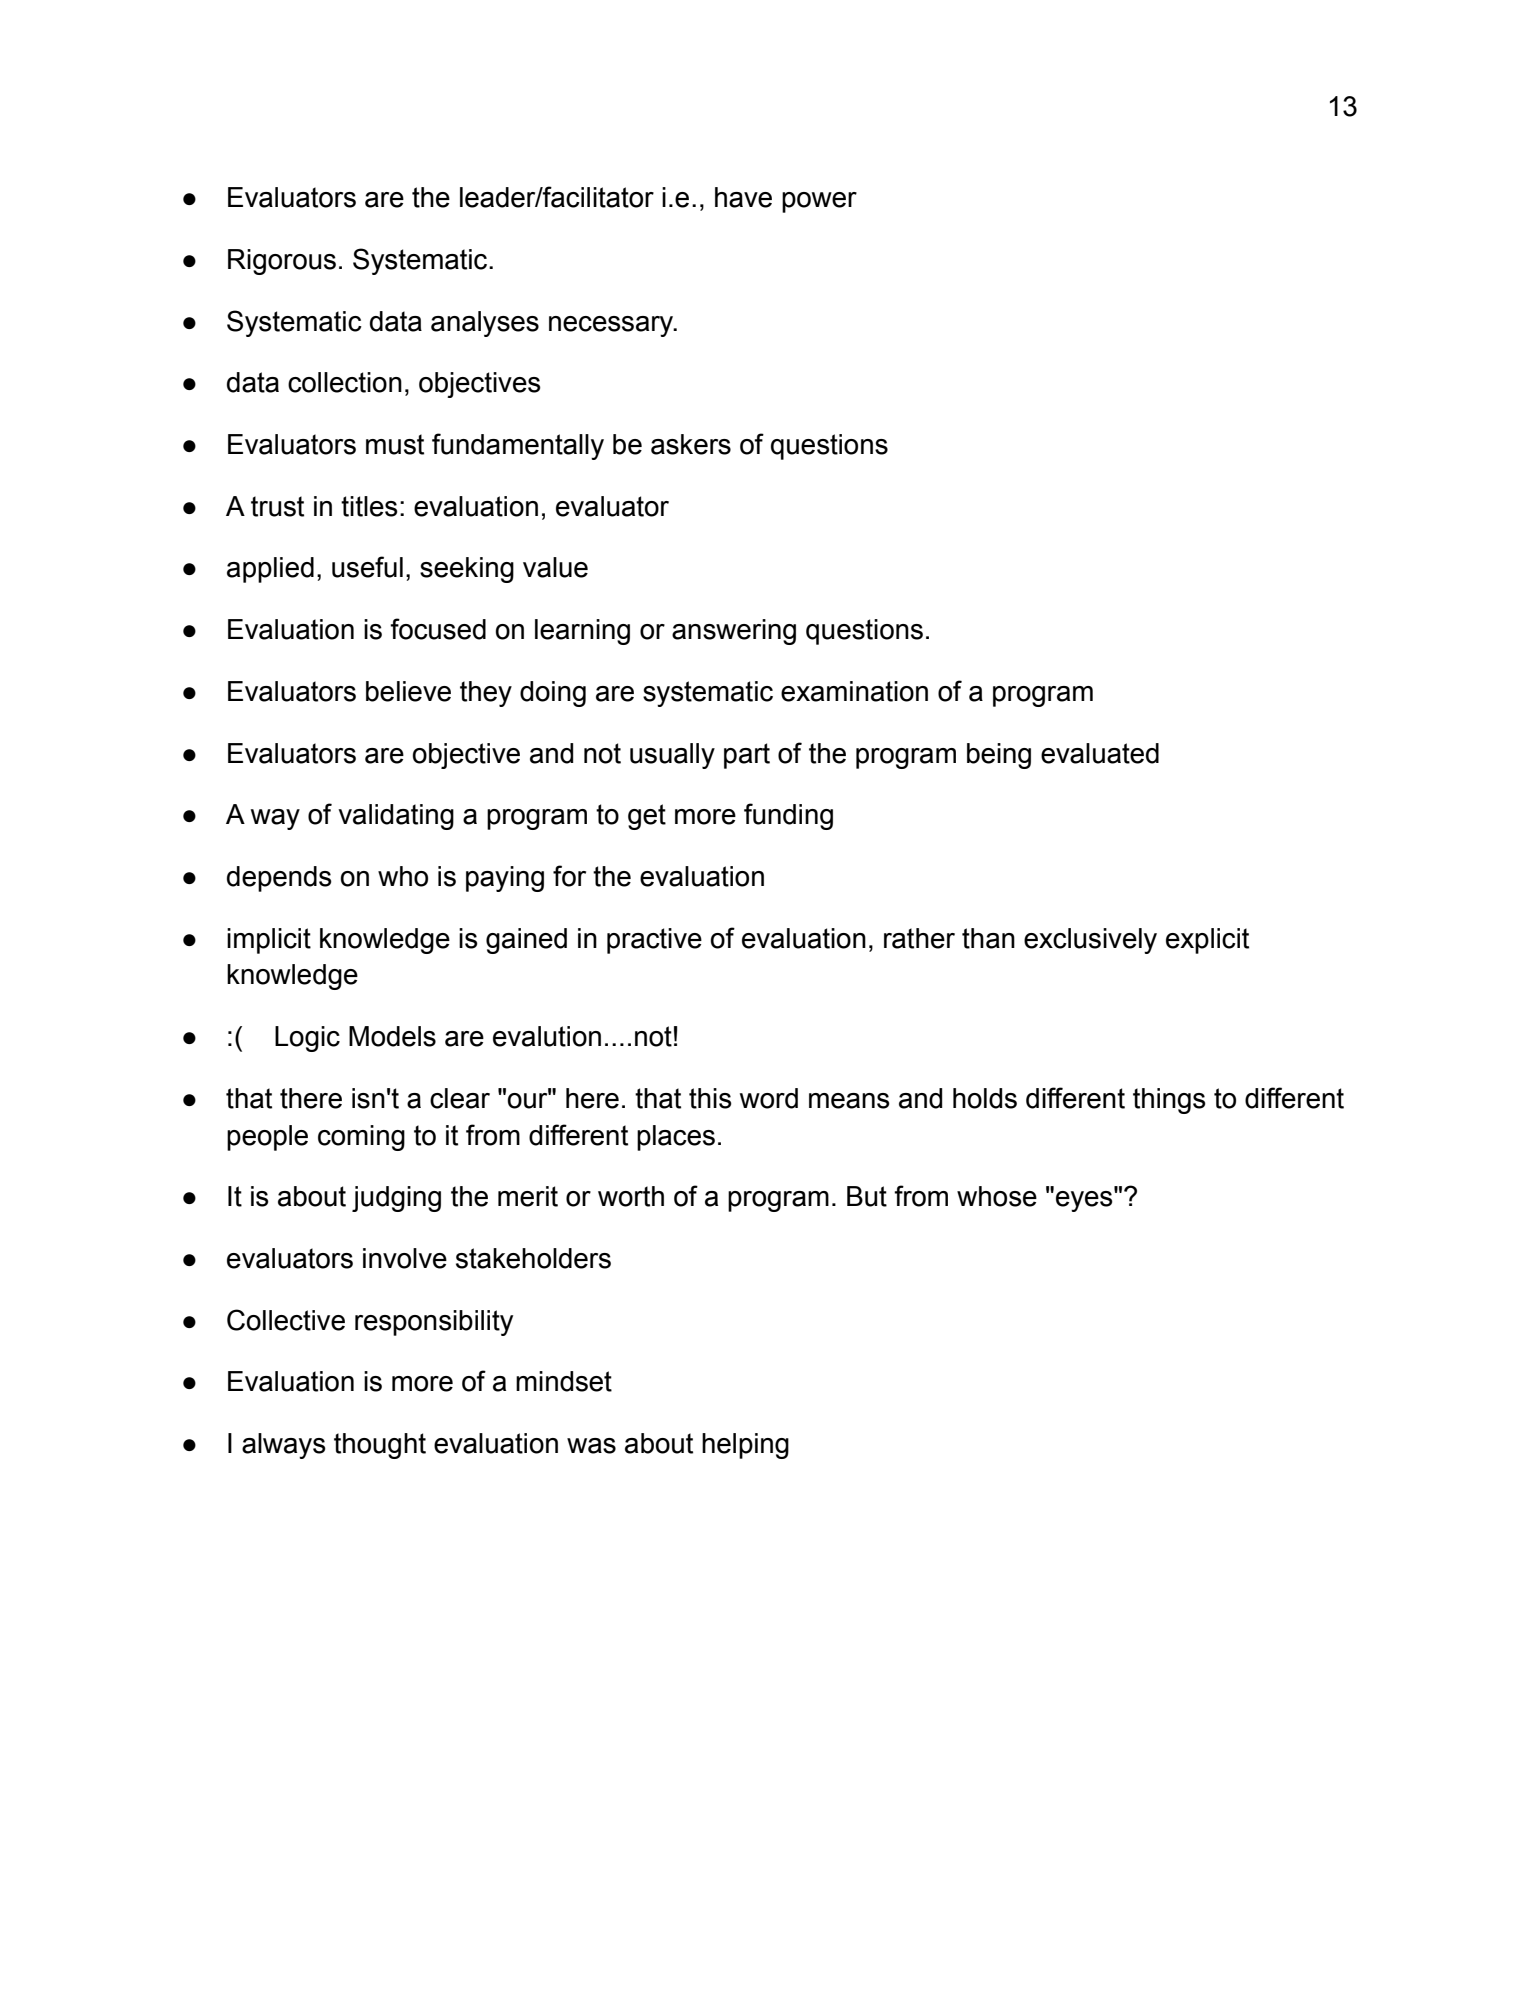 The width and height of the image is (1539, 1992). Describe the element at coordinates (743, 197) in the image. I see `have` at that location.
